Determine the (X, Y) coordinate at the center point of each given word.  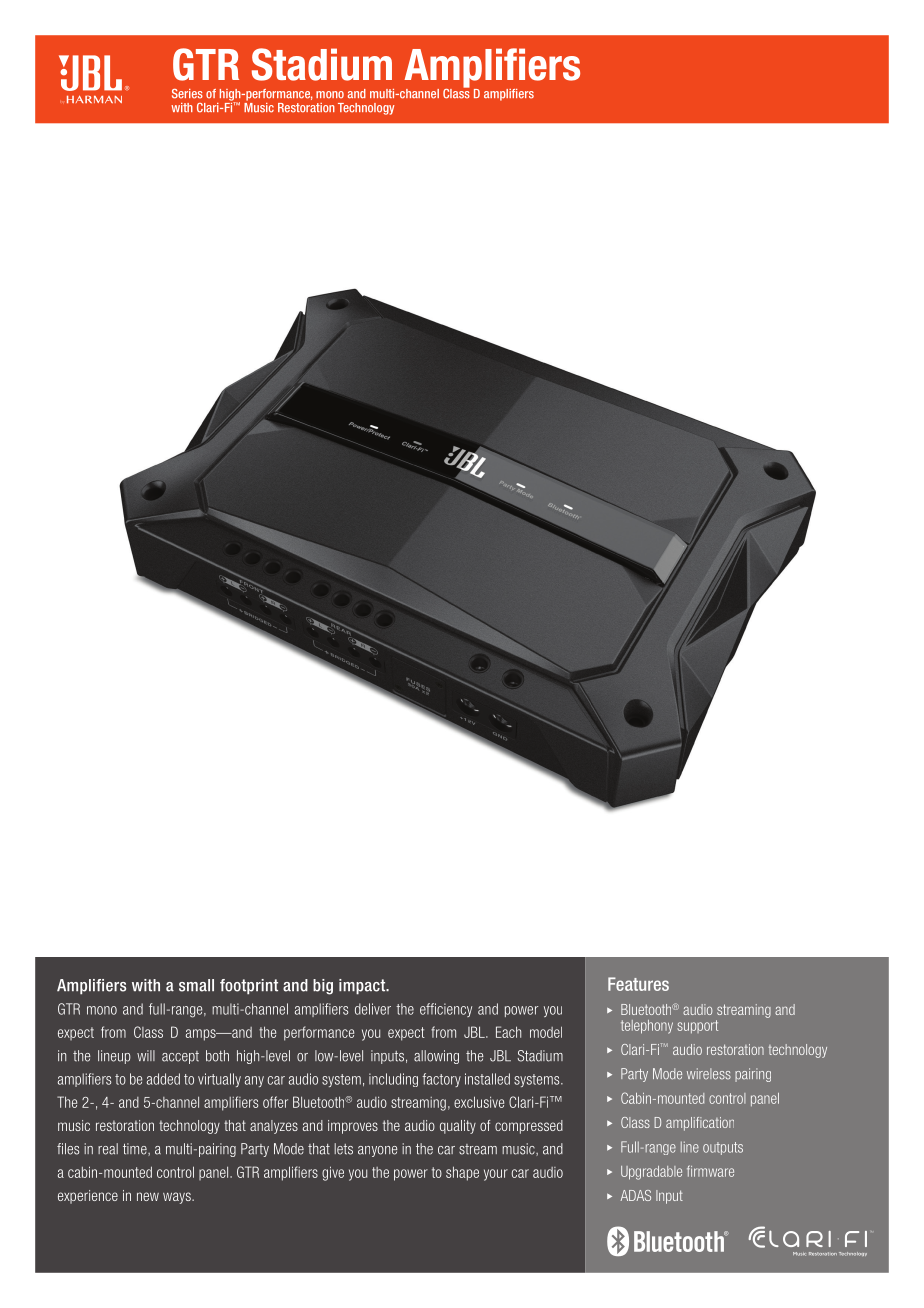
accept (180, 1057)
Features (638, 984)
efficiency (446, 1010)
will (146, 1055)
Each (508, 1032)
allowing (436, 1057)
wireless (709, 1074)
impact (363, 987)
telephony (647, 1027)
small (196, 985)
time (136, 1149)
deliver (373, 1009)
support (697, 1026)
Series (187, 94)
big (323, 987)
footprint (249, 987)
